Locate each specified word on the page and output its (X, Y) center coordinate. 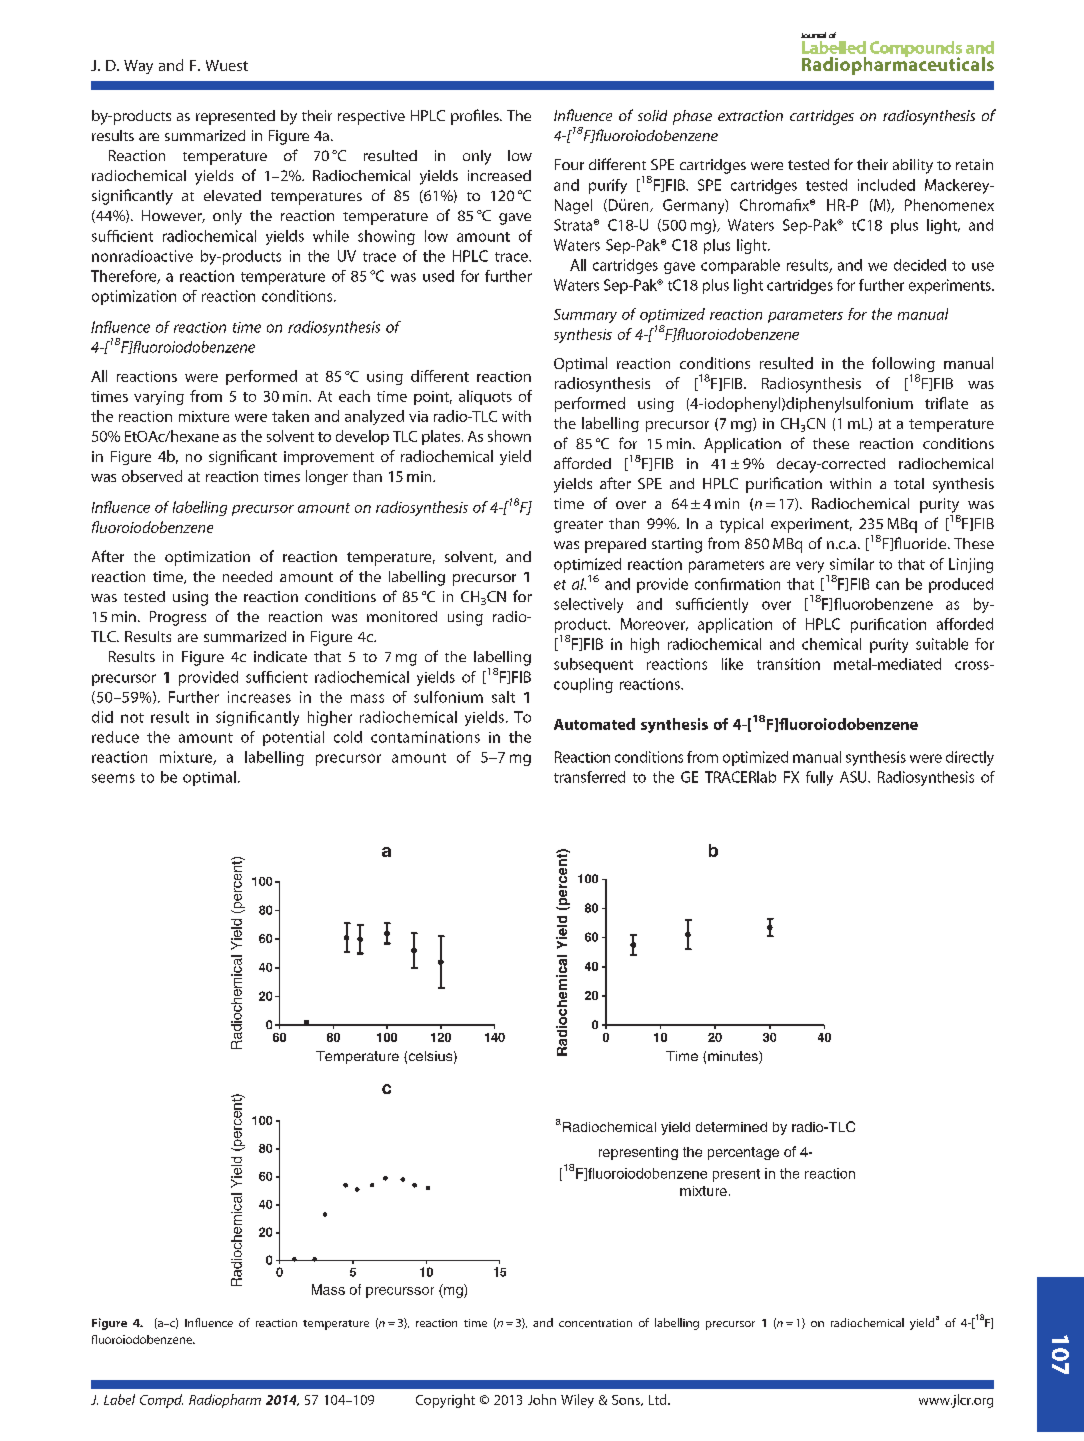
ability (913, 166)
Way (138, 67)
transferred (589, 777)
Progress (178, 618)
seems (113, 778)
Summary (585, 316)
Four (569, 164)
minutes (734, 1057)
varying (159, 398)
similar (852, 564)
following (903, 366)
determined (731, 1127)
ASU (854, 777)
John (542, 1399)
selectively (588, 605)
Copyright (445, 1401)
